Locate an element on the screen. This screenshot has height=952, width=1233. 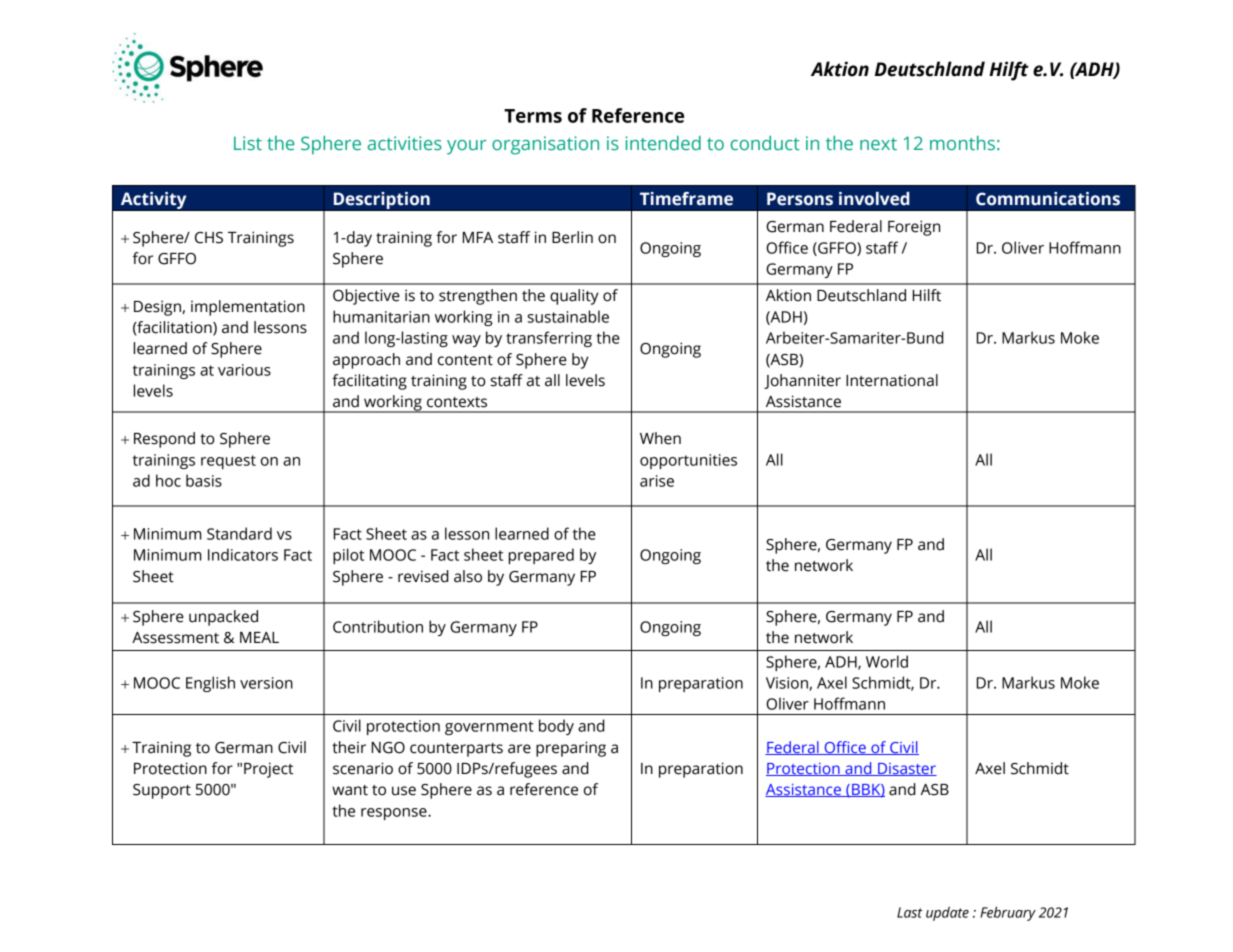
also is located at coordinates (468, 576).
